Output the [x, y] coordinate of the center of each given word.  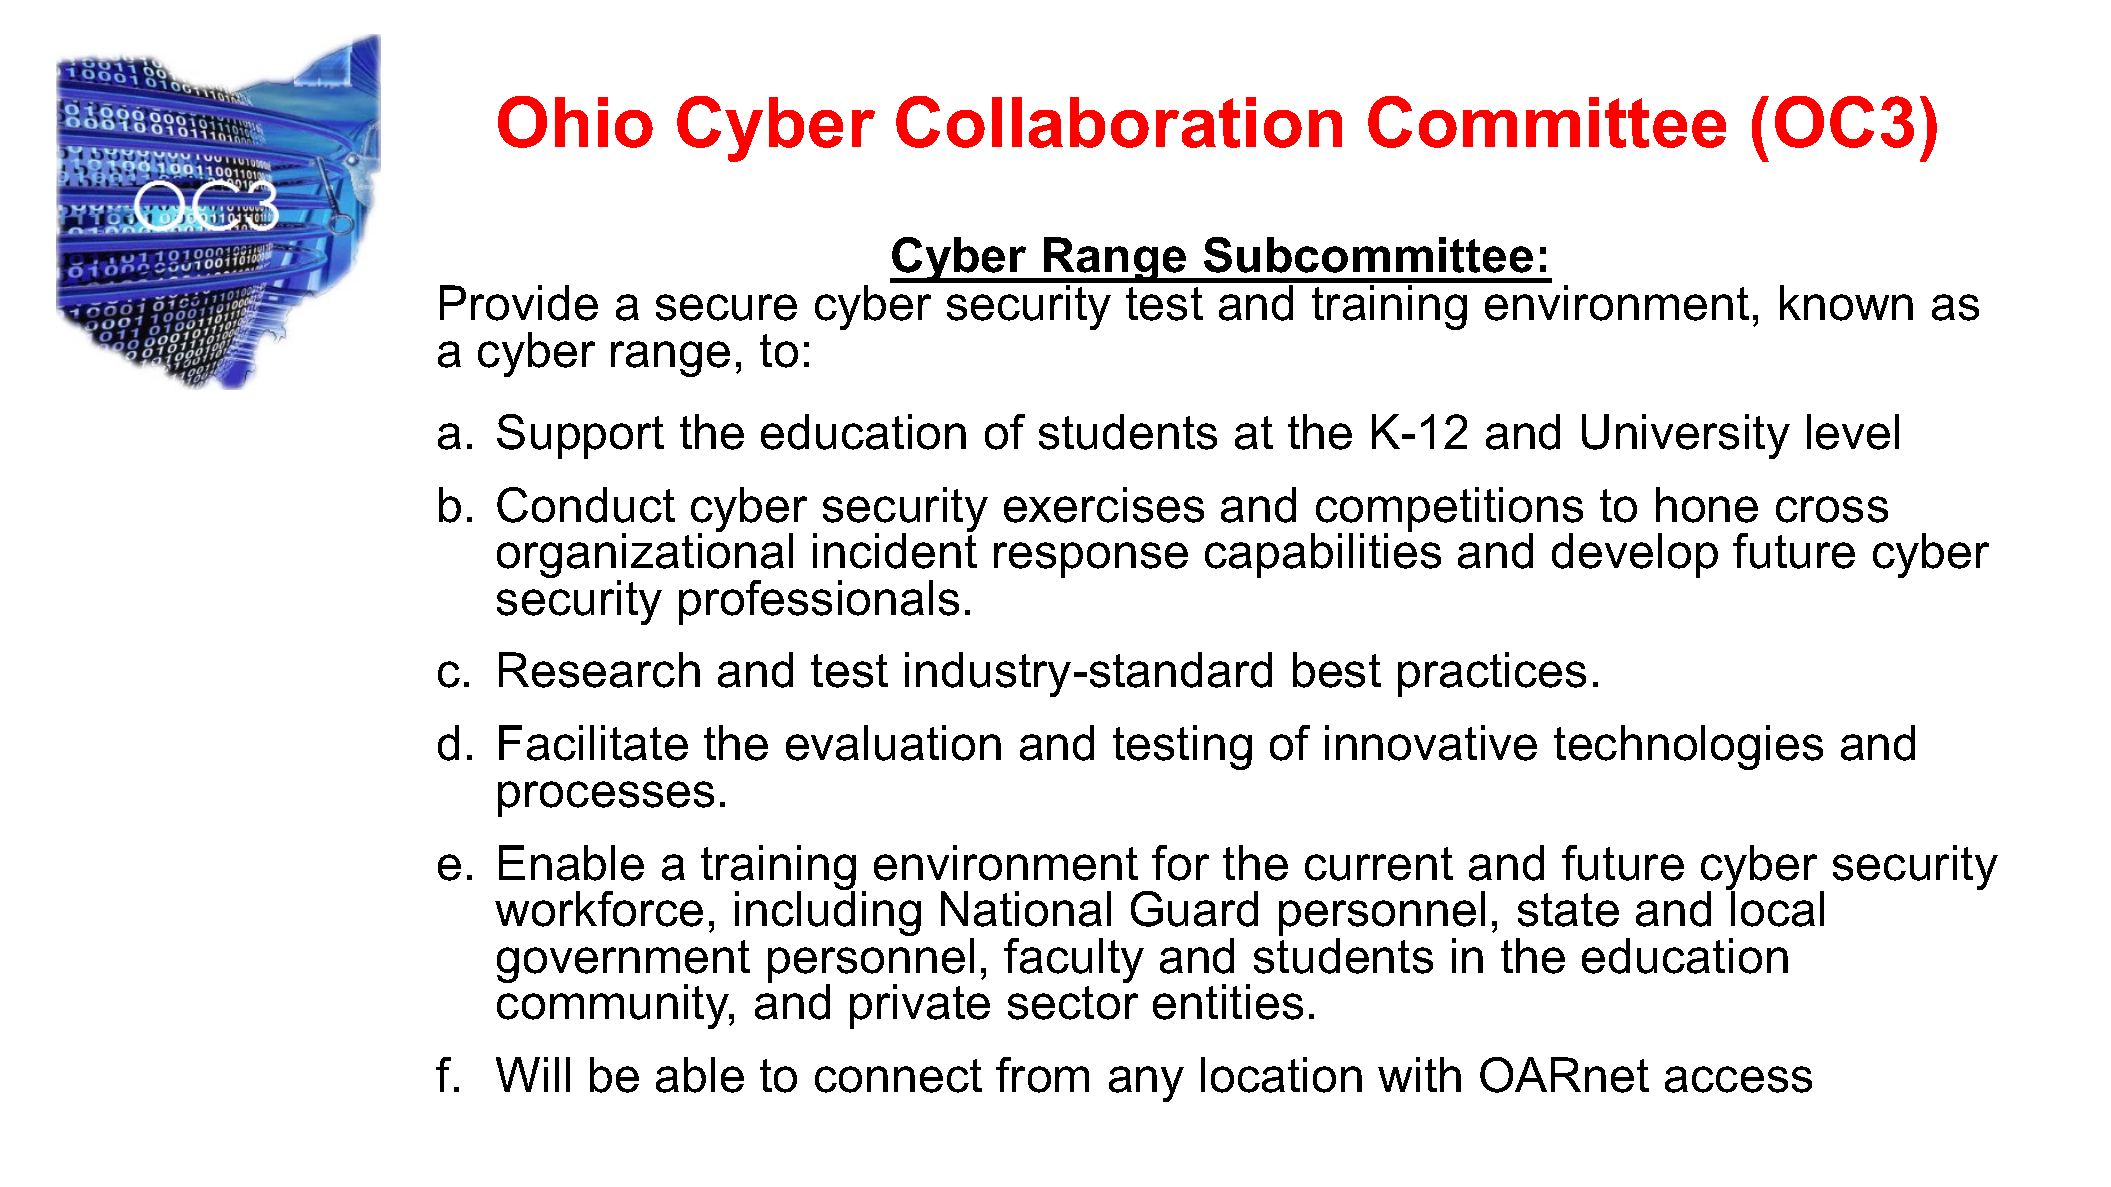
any [1146, 1084]
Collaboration [1119, 122]
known [1846, 303]
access [1738, 1079]
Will [533, 1074]
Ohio [575, 122]
